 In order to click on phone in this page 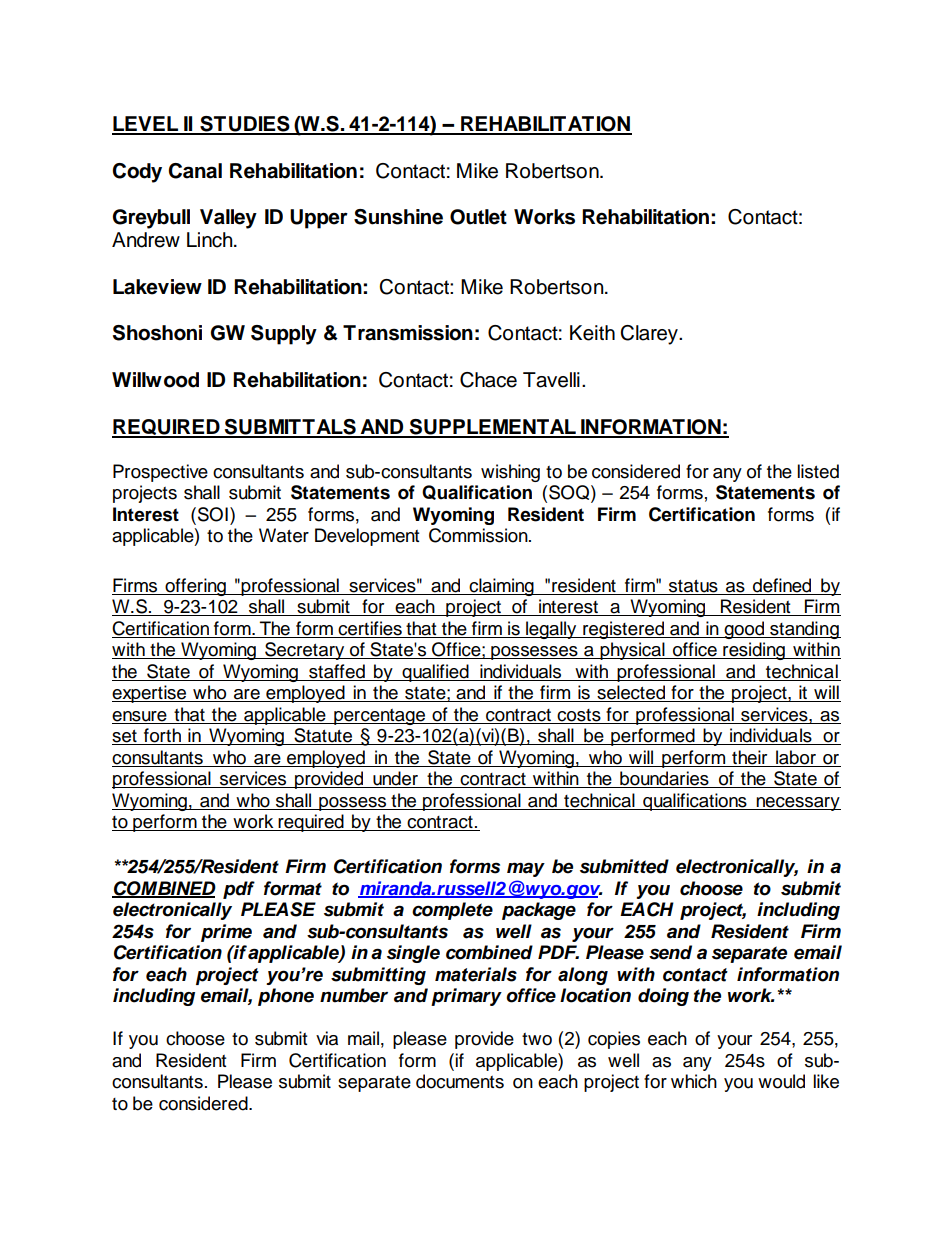, I will do `click(286, 997)`.
